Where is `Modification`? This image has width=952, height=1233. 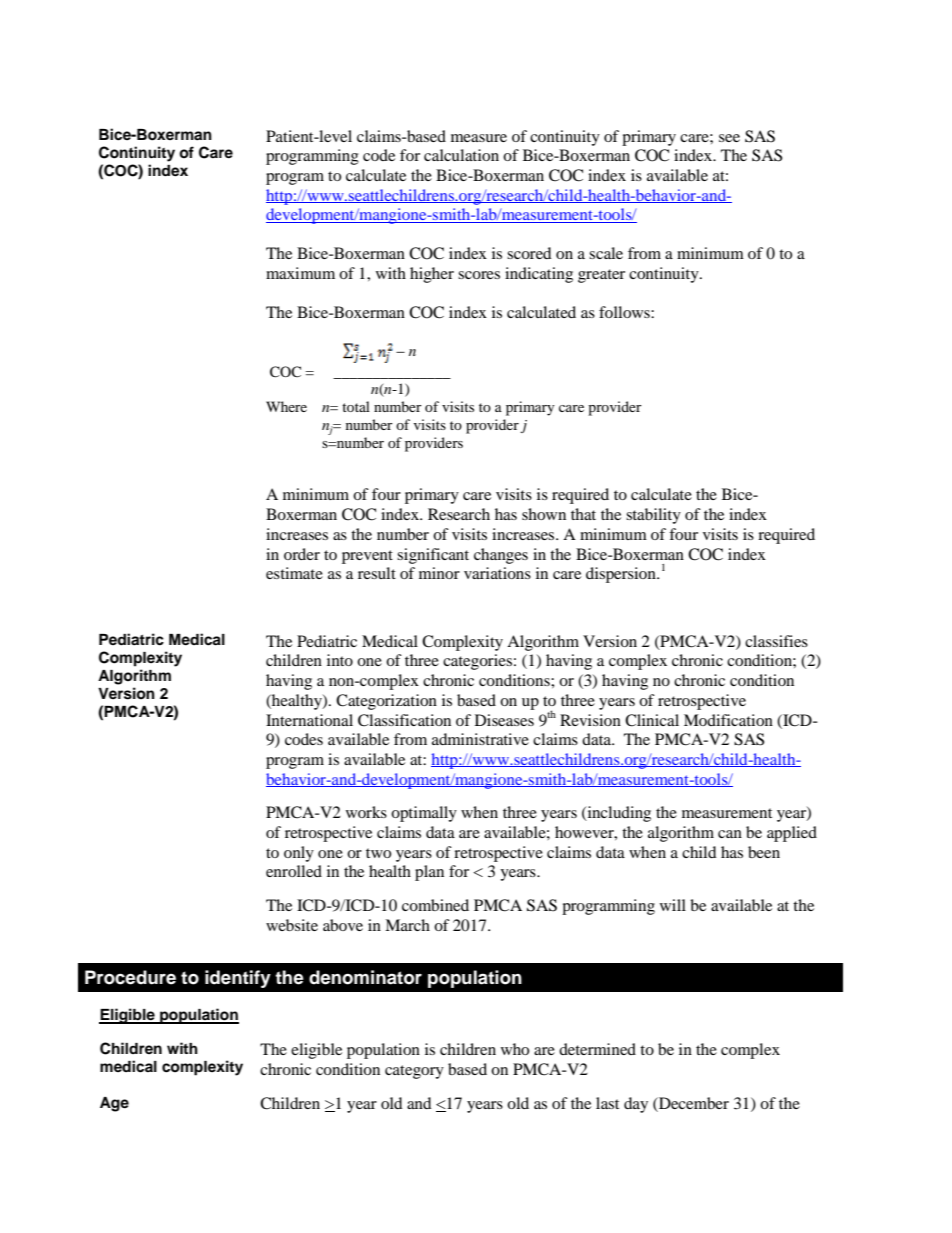
Modification is located at coordinates (728, 720).
